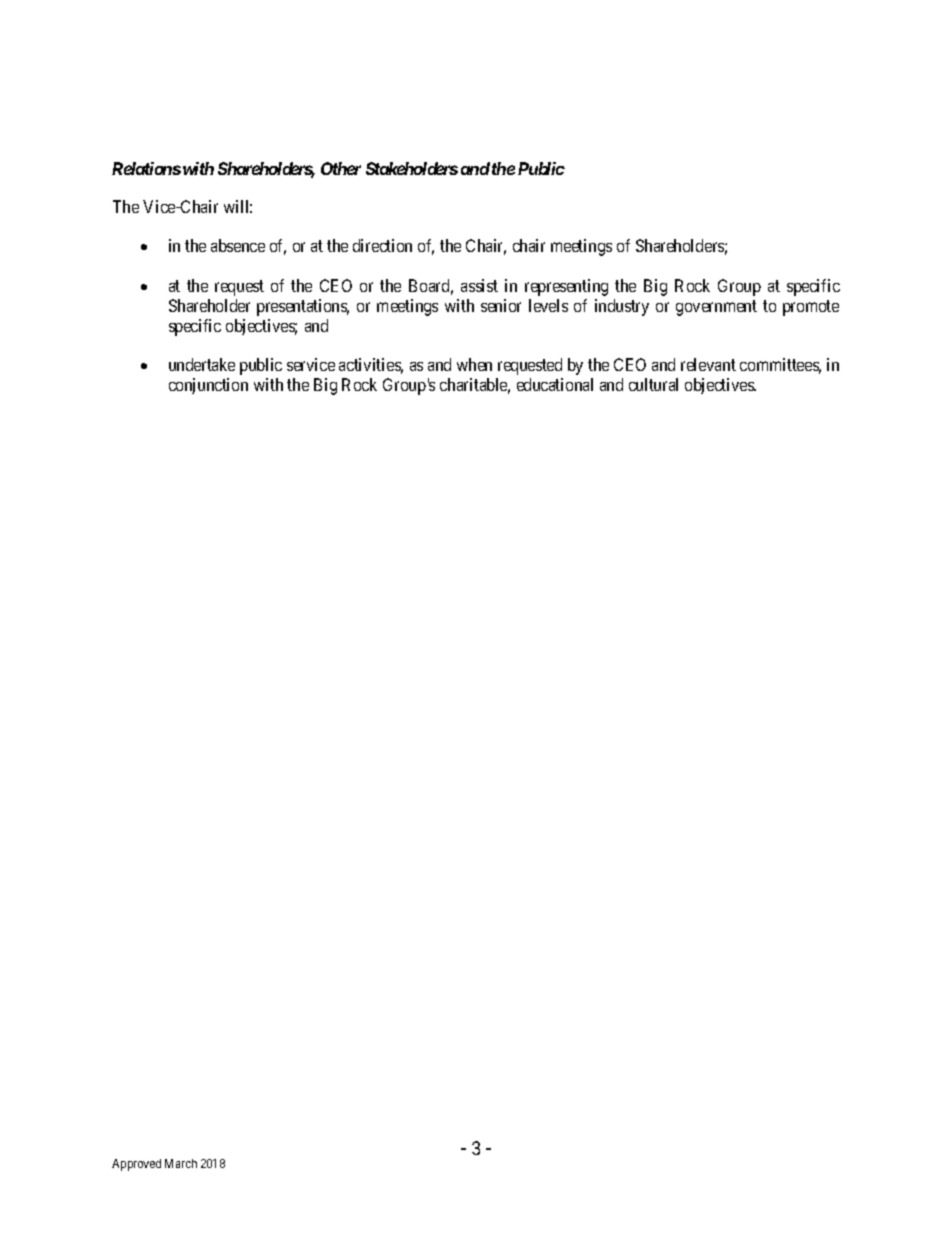  Describe the element at coordinates (811, 308) in the image. I see `promote` at that location.
